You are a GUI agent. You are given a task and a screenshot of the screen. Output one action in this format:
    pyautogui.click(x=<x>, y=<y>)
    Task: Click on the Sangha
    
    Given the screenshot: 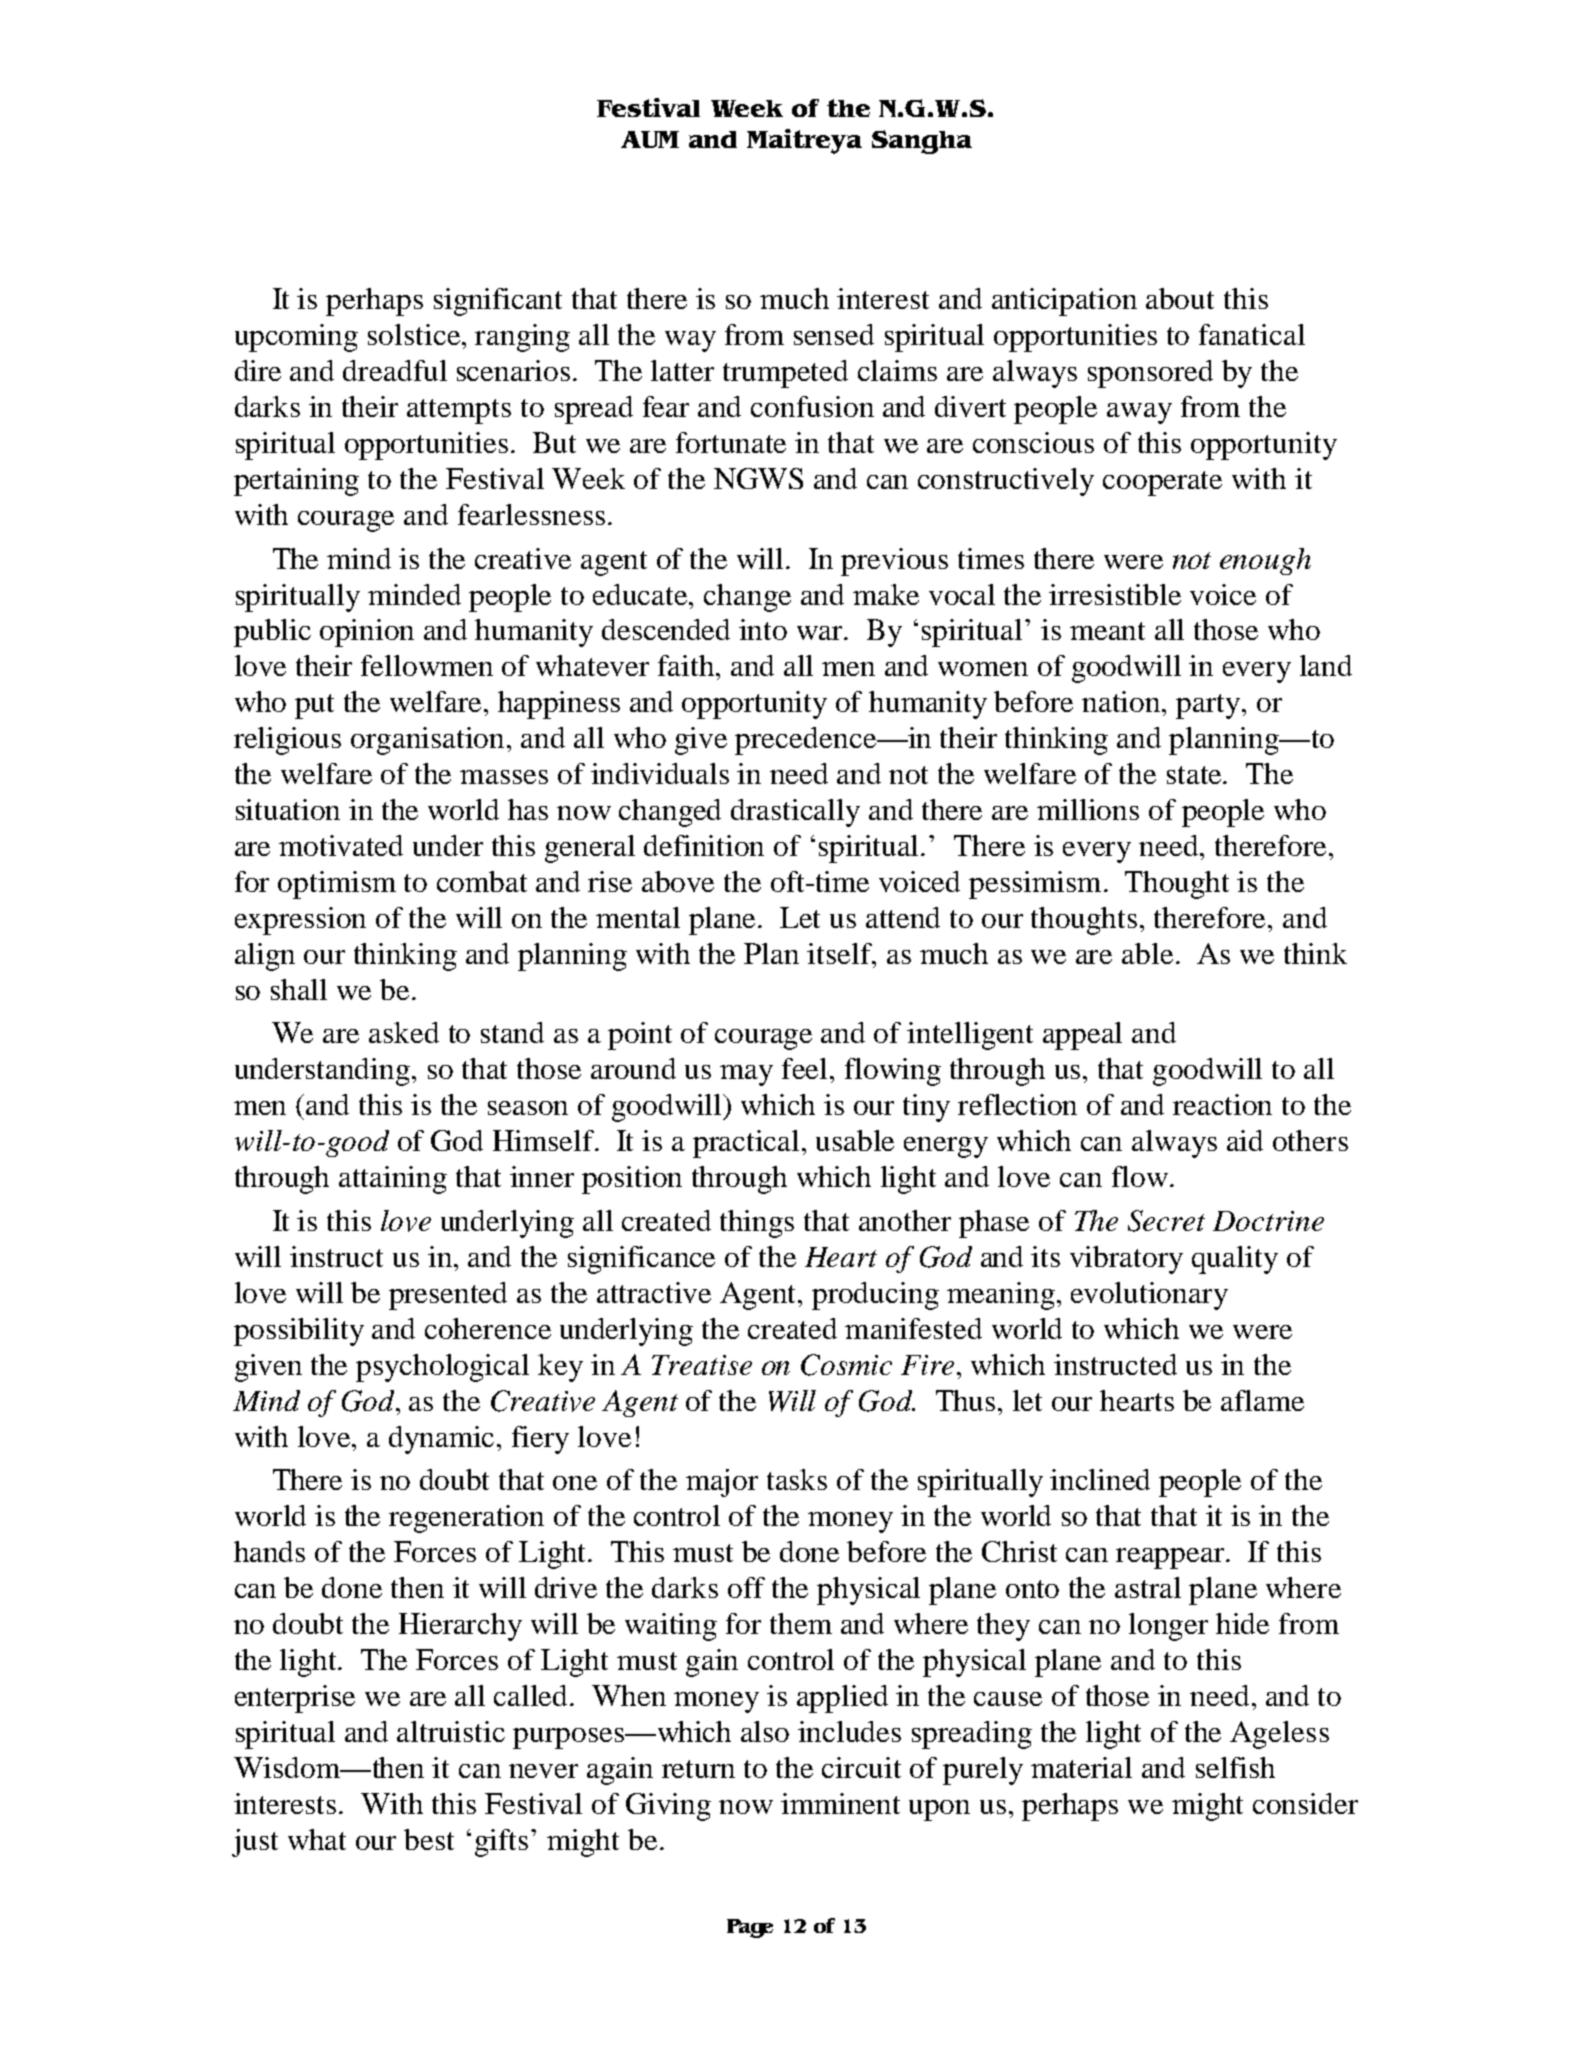 What is the action you would take?
    pyautogui.click(x=922, y=142)
